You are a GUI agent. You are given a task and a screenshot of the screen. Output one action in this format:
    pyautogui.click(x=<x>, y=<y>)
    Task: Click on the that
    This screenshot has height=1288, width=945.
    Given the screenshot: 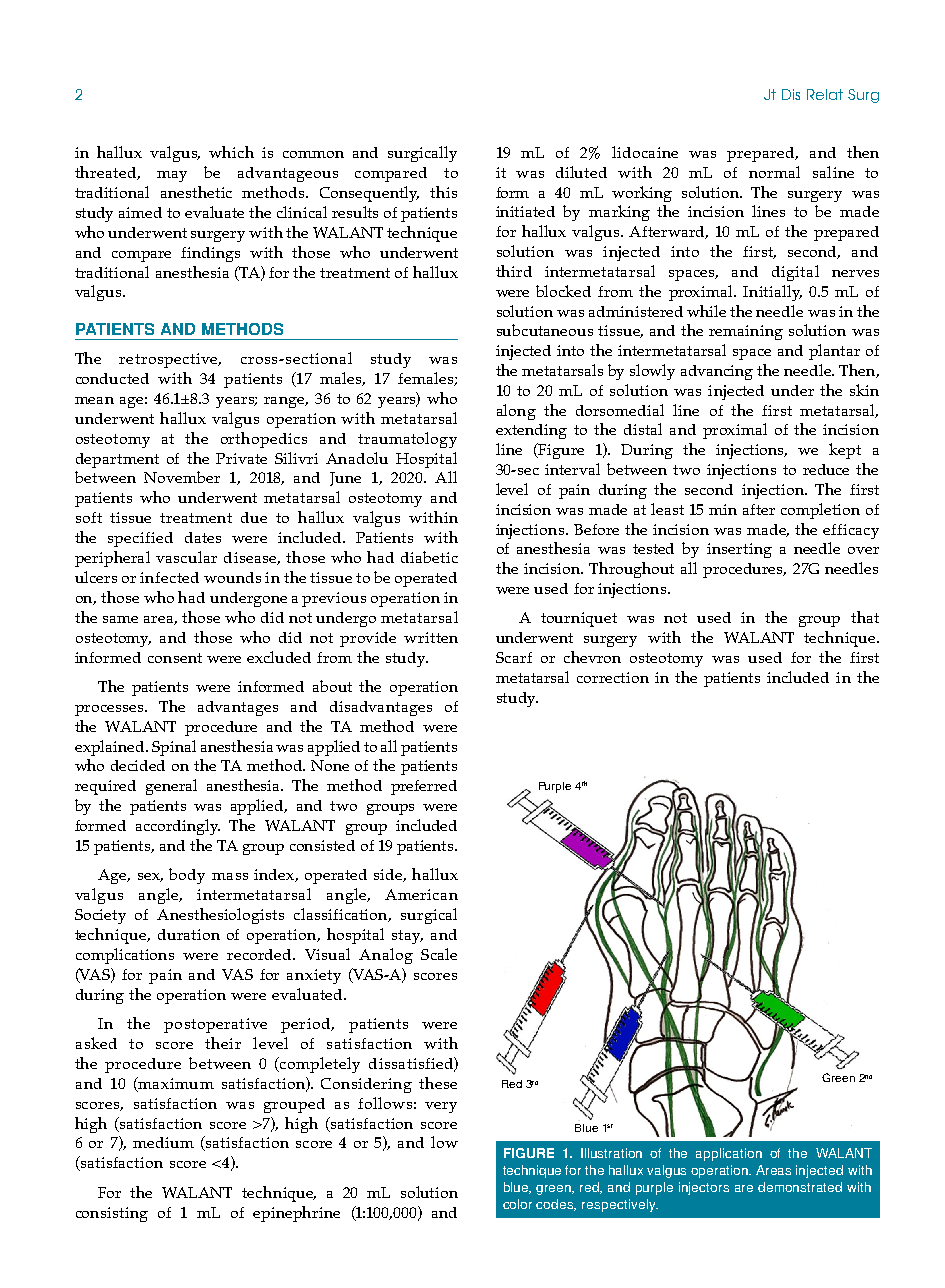 What is the action you would take?
    pyautogui.click(x=865, y=617)
